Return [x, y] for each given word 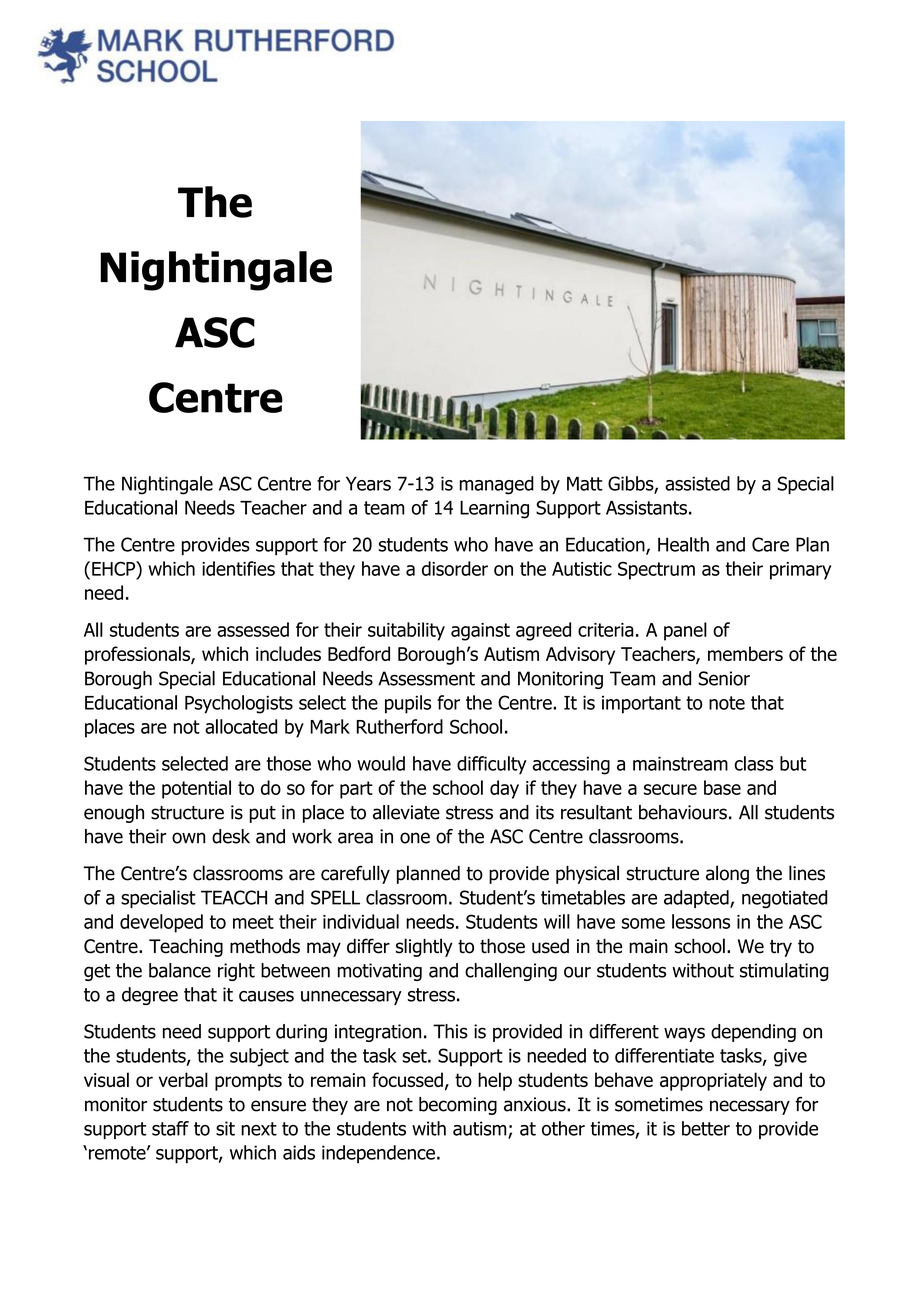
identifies [238, 568]
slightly [424, 947]
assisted [697, 483]
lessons [701, 921]
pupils [408, 704]
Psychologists [239, 704]
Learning [494, 509]
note [727, 703]
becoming [458, 1106]
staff [170, 1128]
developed [161, 923]
